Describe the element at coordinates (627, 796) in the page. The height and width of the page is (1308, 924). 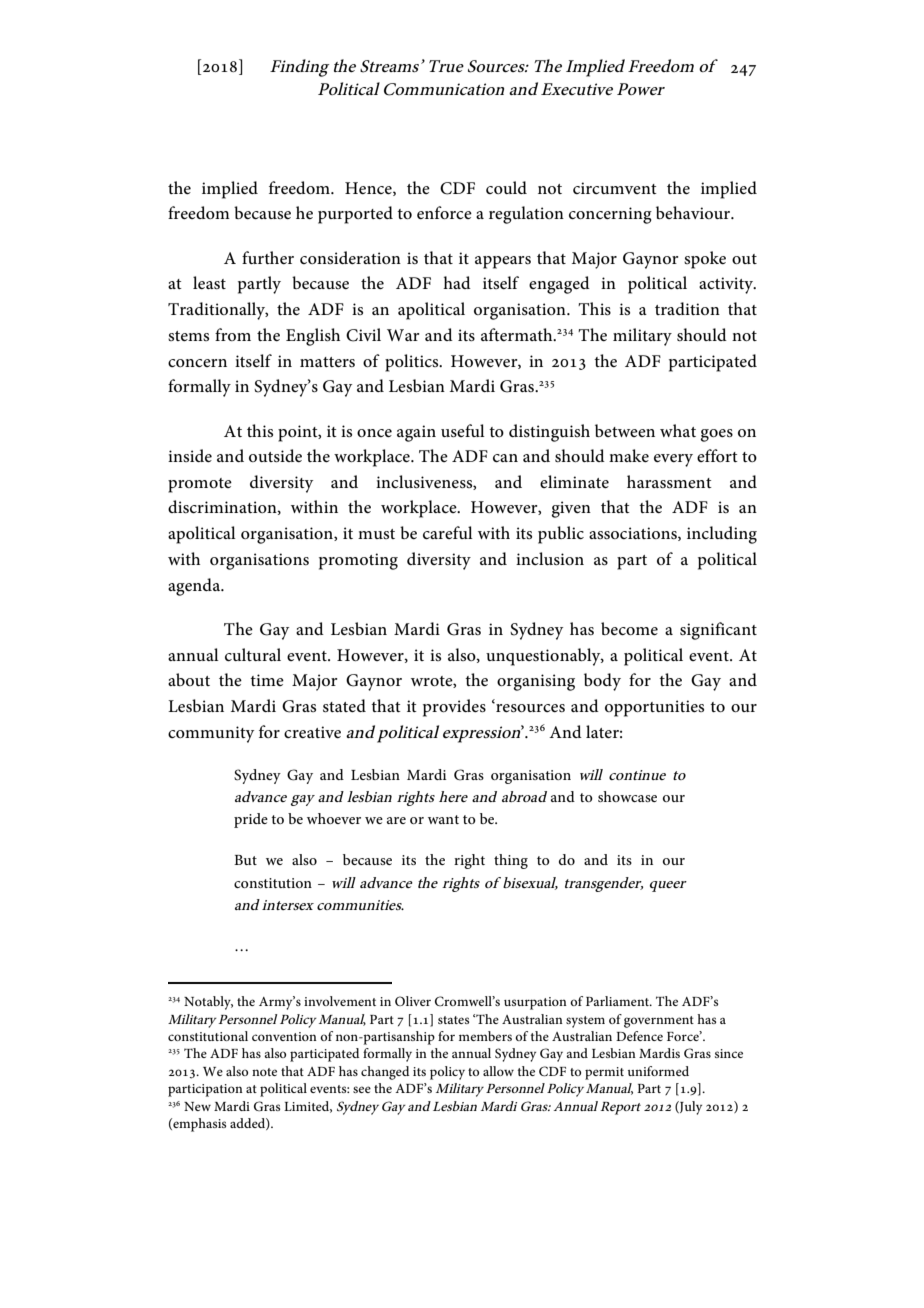
I see `showcase` at that location.
